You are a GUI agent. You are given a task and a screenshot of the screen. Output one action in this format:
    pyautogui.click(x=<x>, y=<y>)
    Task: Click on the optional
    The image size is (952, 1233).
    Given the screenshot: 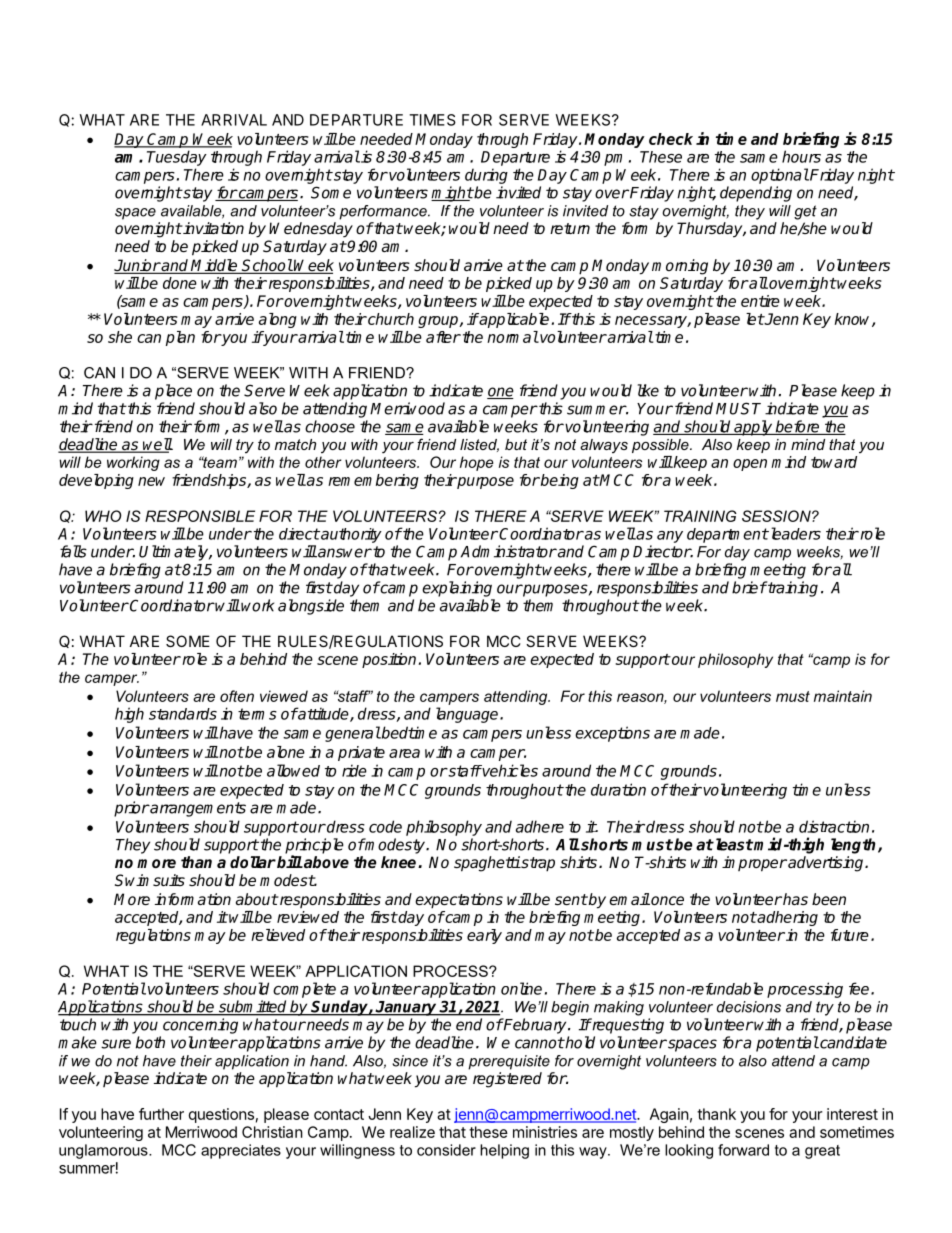 What is the action you would take?
    pyautogui.click(x=780, y=176)
